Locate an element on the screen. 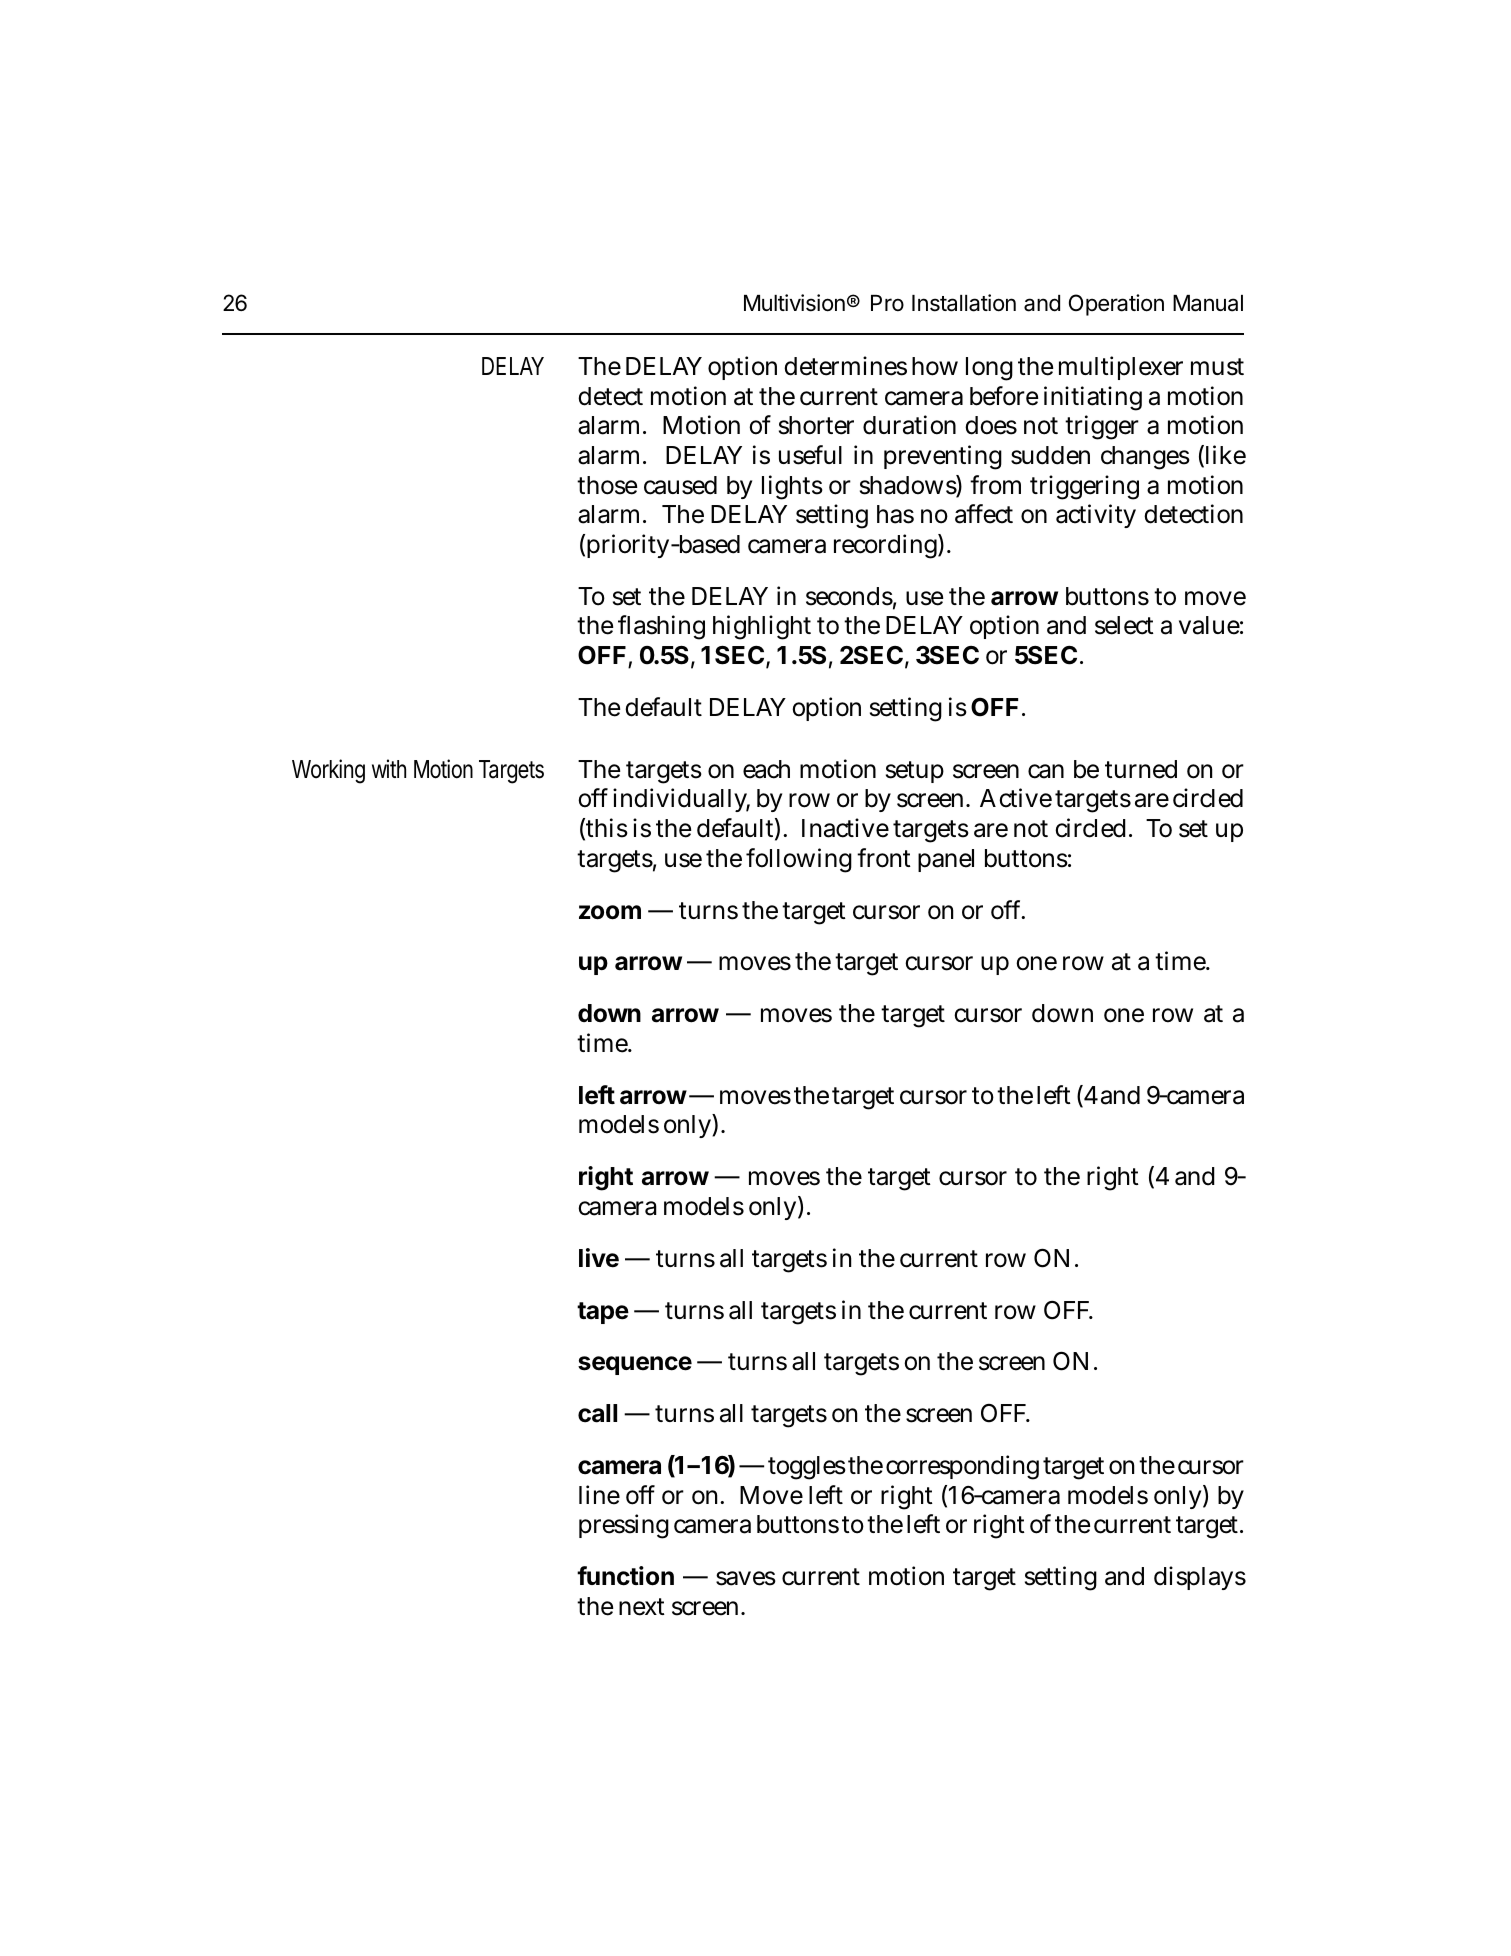  tape is located at coordinates (603, 1313).
